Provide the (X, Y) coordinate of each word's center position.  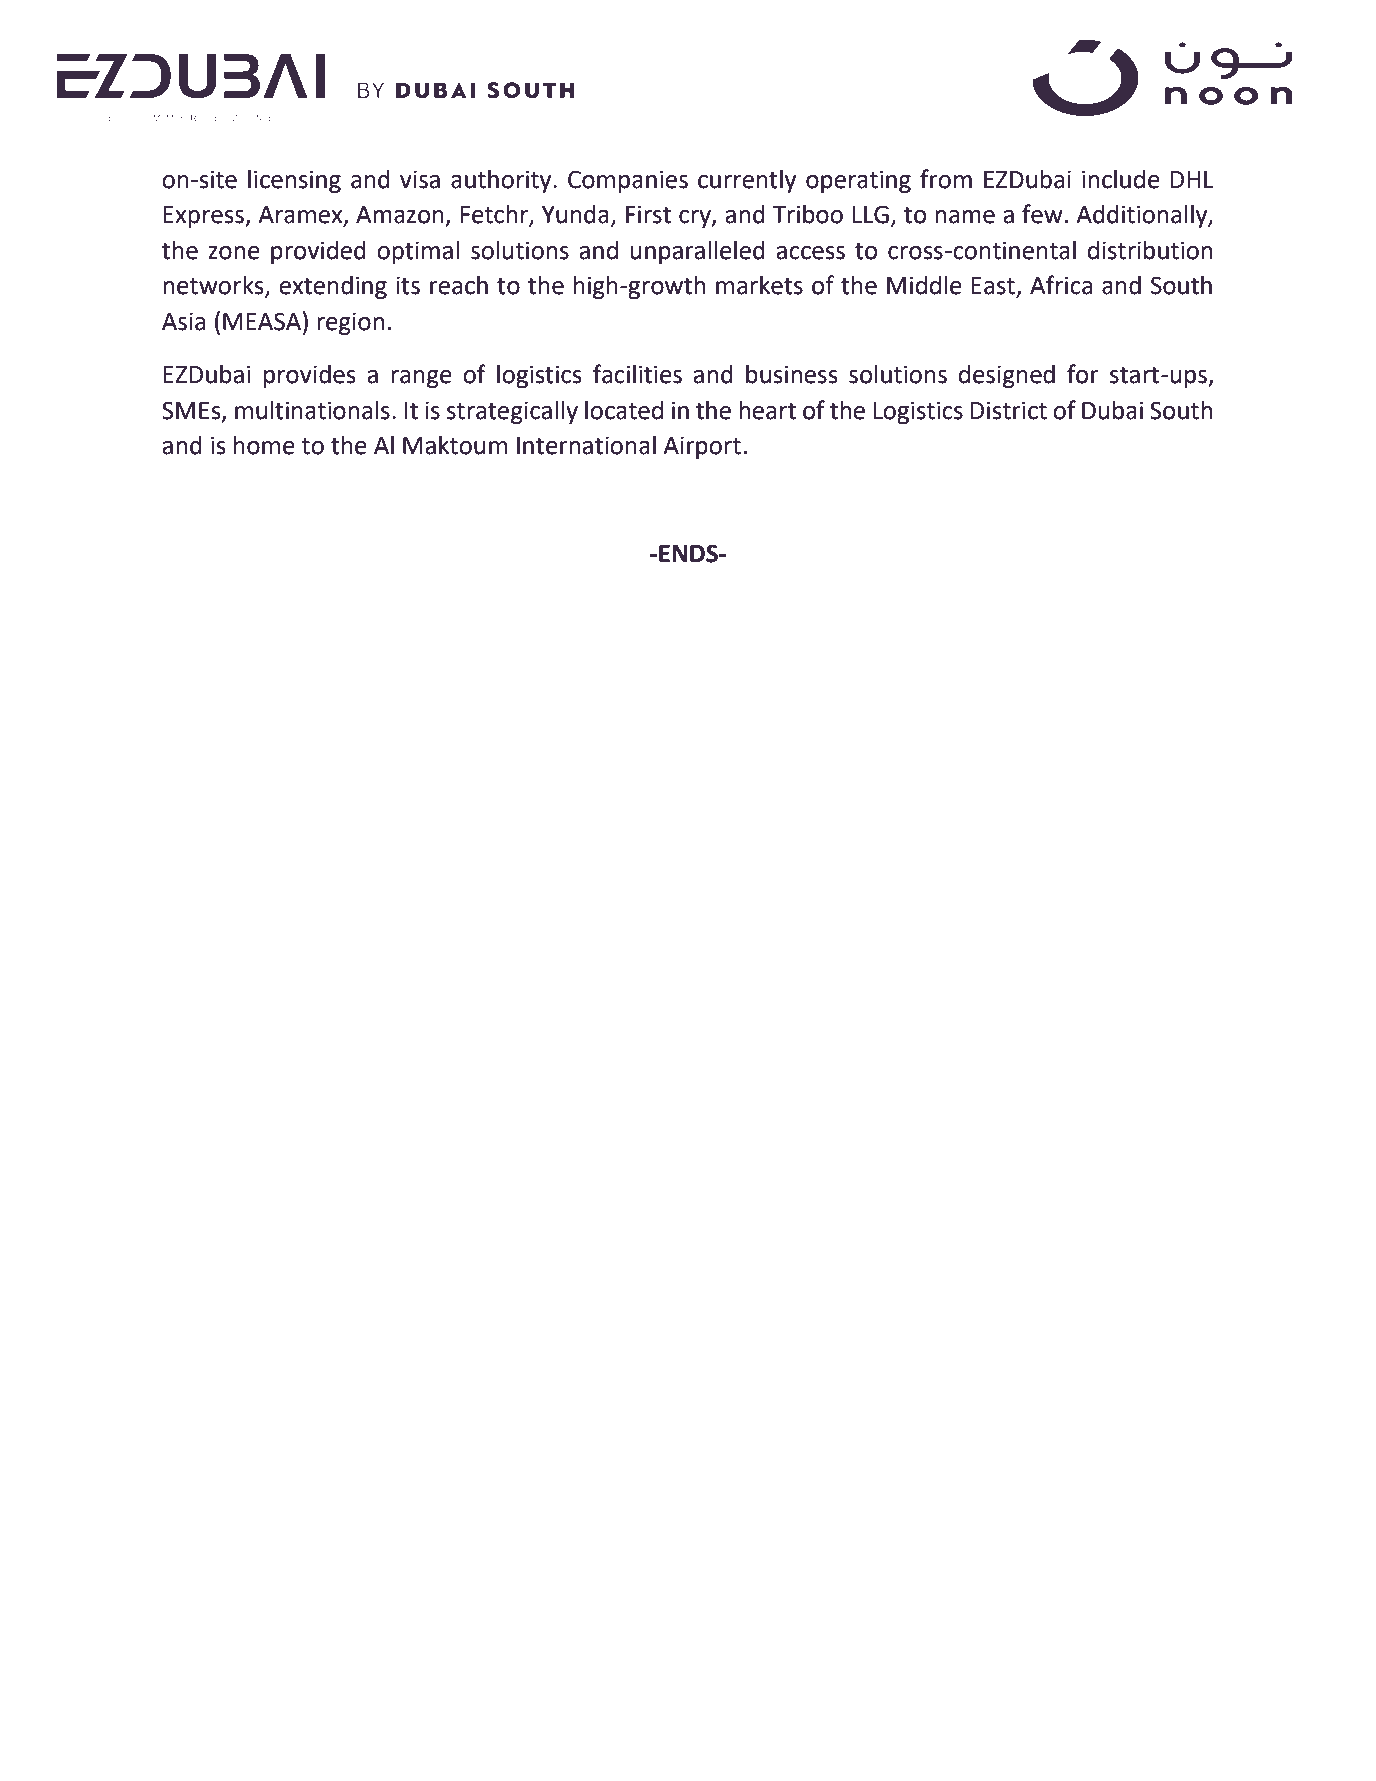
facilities (637, 374)
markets (759, 285)
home (264, 445)
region (350, 323)
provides (310, 376)
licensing (294, 181)
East (994, 287)
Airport (702, 447)
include (1121, 179)
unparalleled (698, 252)
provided (318, 252)
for (1083, 374)
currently (747, 181)
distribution (1150, 250)
